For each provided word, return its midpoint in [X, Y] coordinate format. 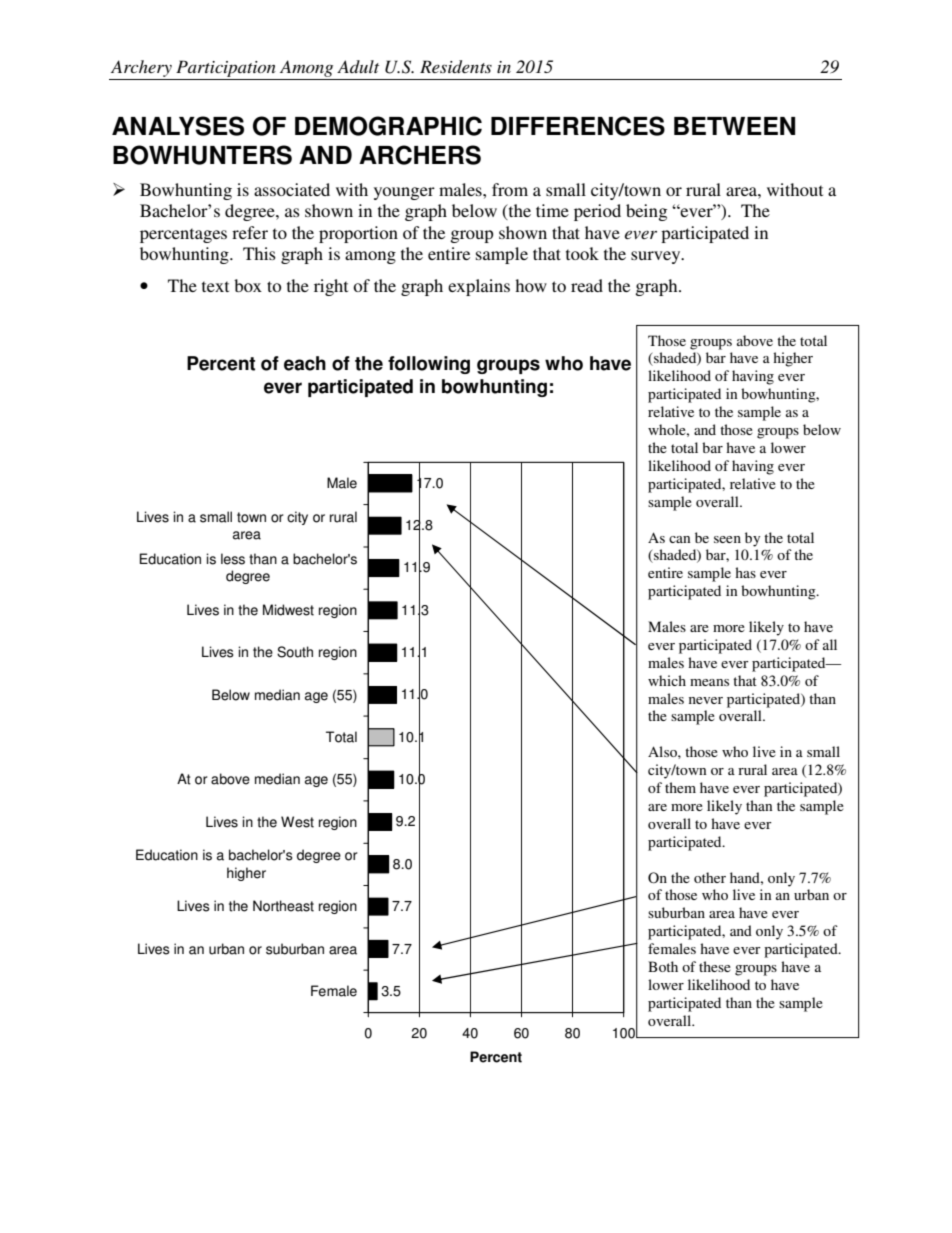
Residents [456, 66]
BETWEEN [734, 126]
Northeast [283, 906]
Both [663, 966]
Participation [226, 68]
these [715, 966]
